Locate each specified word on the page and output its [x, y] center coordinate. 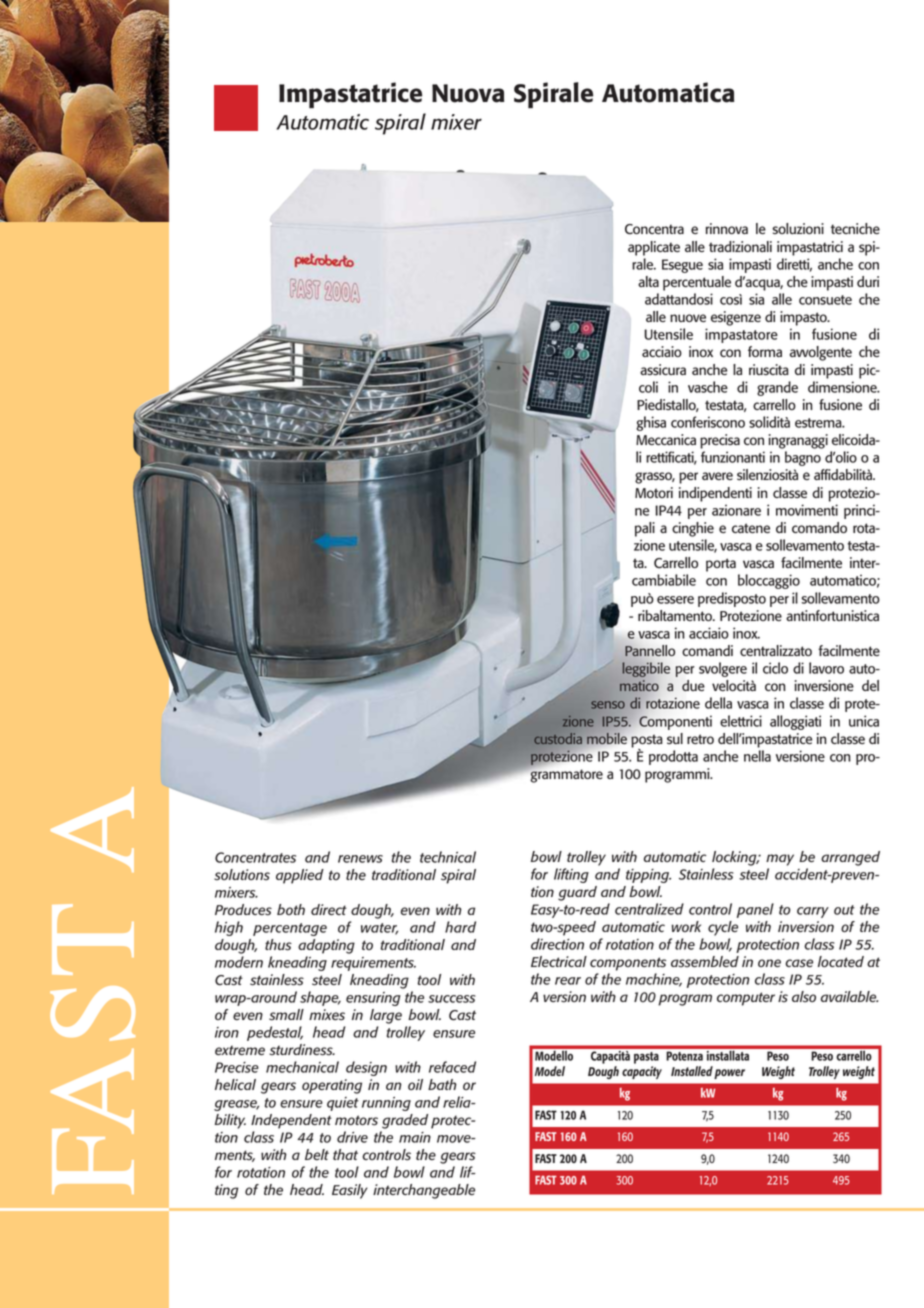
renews [360, 859]
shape [320, 998]
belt [317, 1154]
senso [608, 705]
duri [868, 281]
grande [777, 388]
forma [765, 351]
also [804, 997]
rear [568, 981]
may [780, 860]
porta [721, 565]
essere [675, 600]
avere [717, 476]
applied [300, 876]
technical [448, 857]
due [693, 685]
